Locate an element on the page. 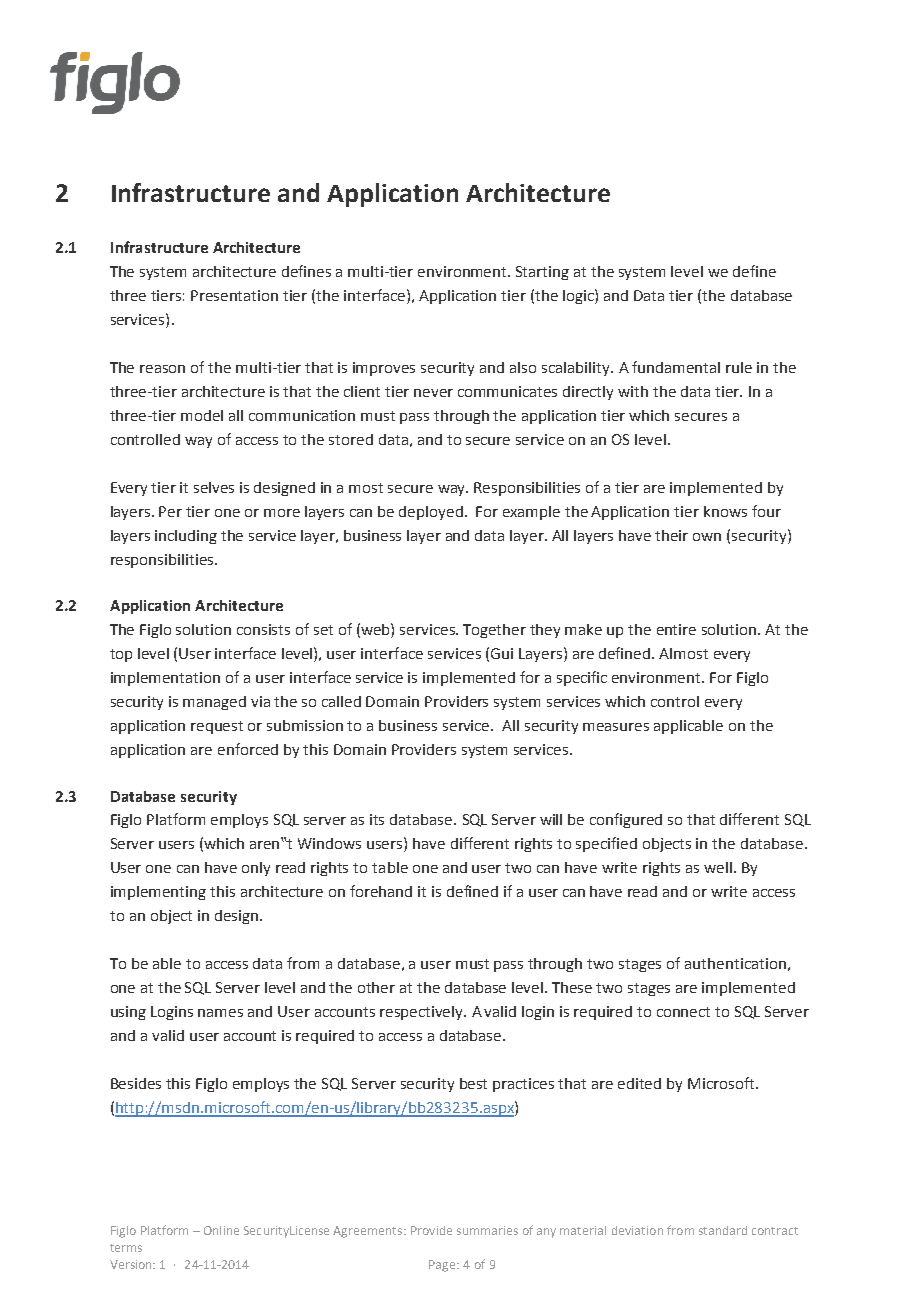  connect is located at coordinates (683, 1012).
